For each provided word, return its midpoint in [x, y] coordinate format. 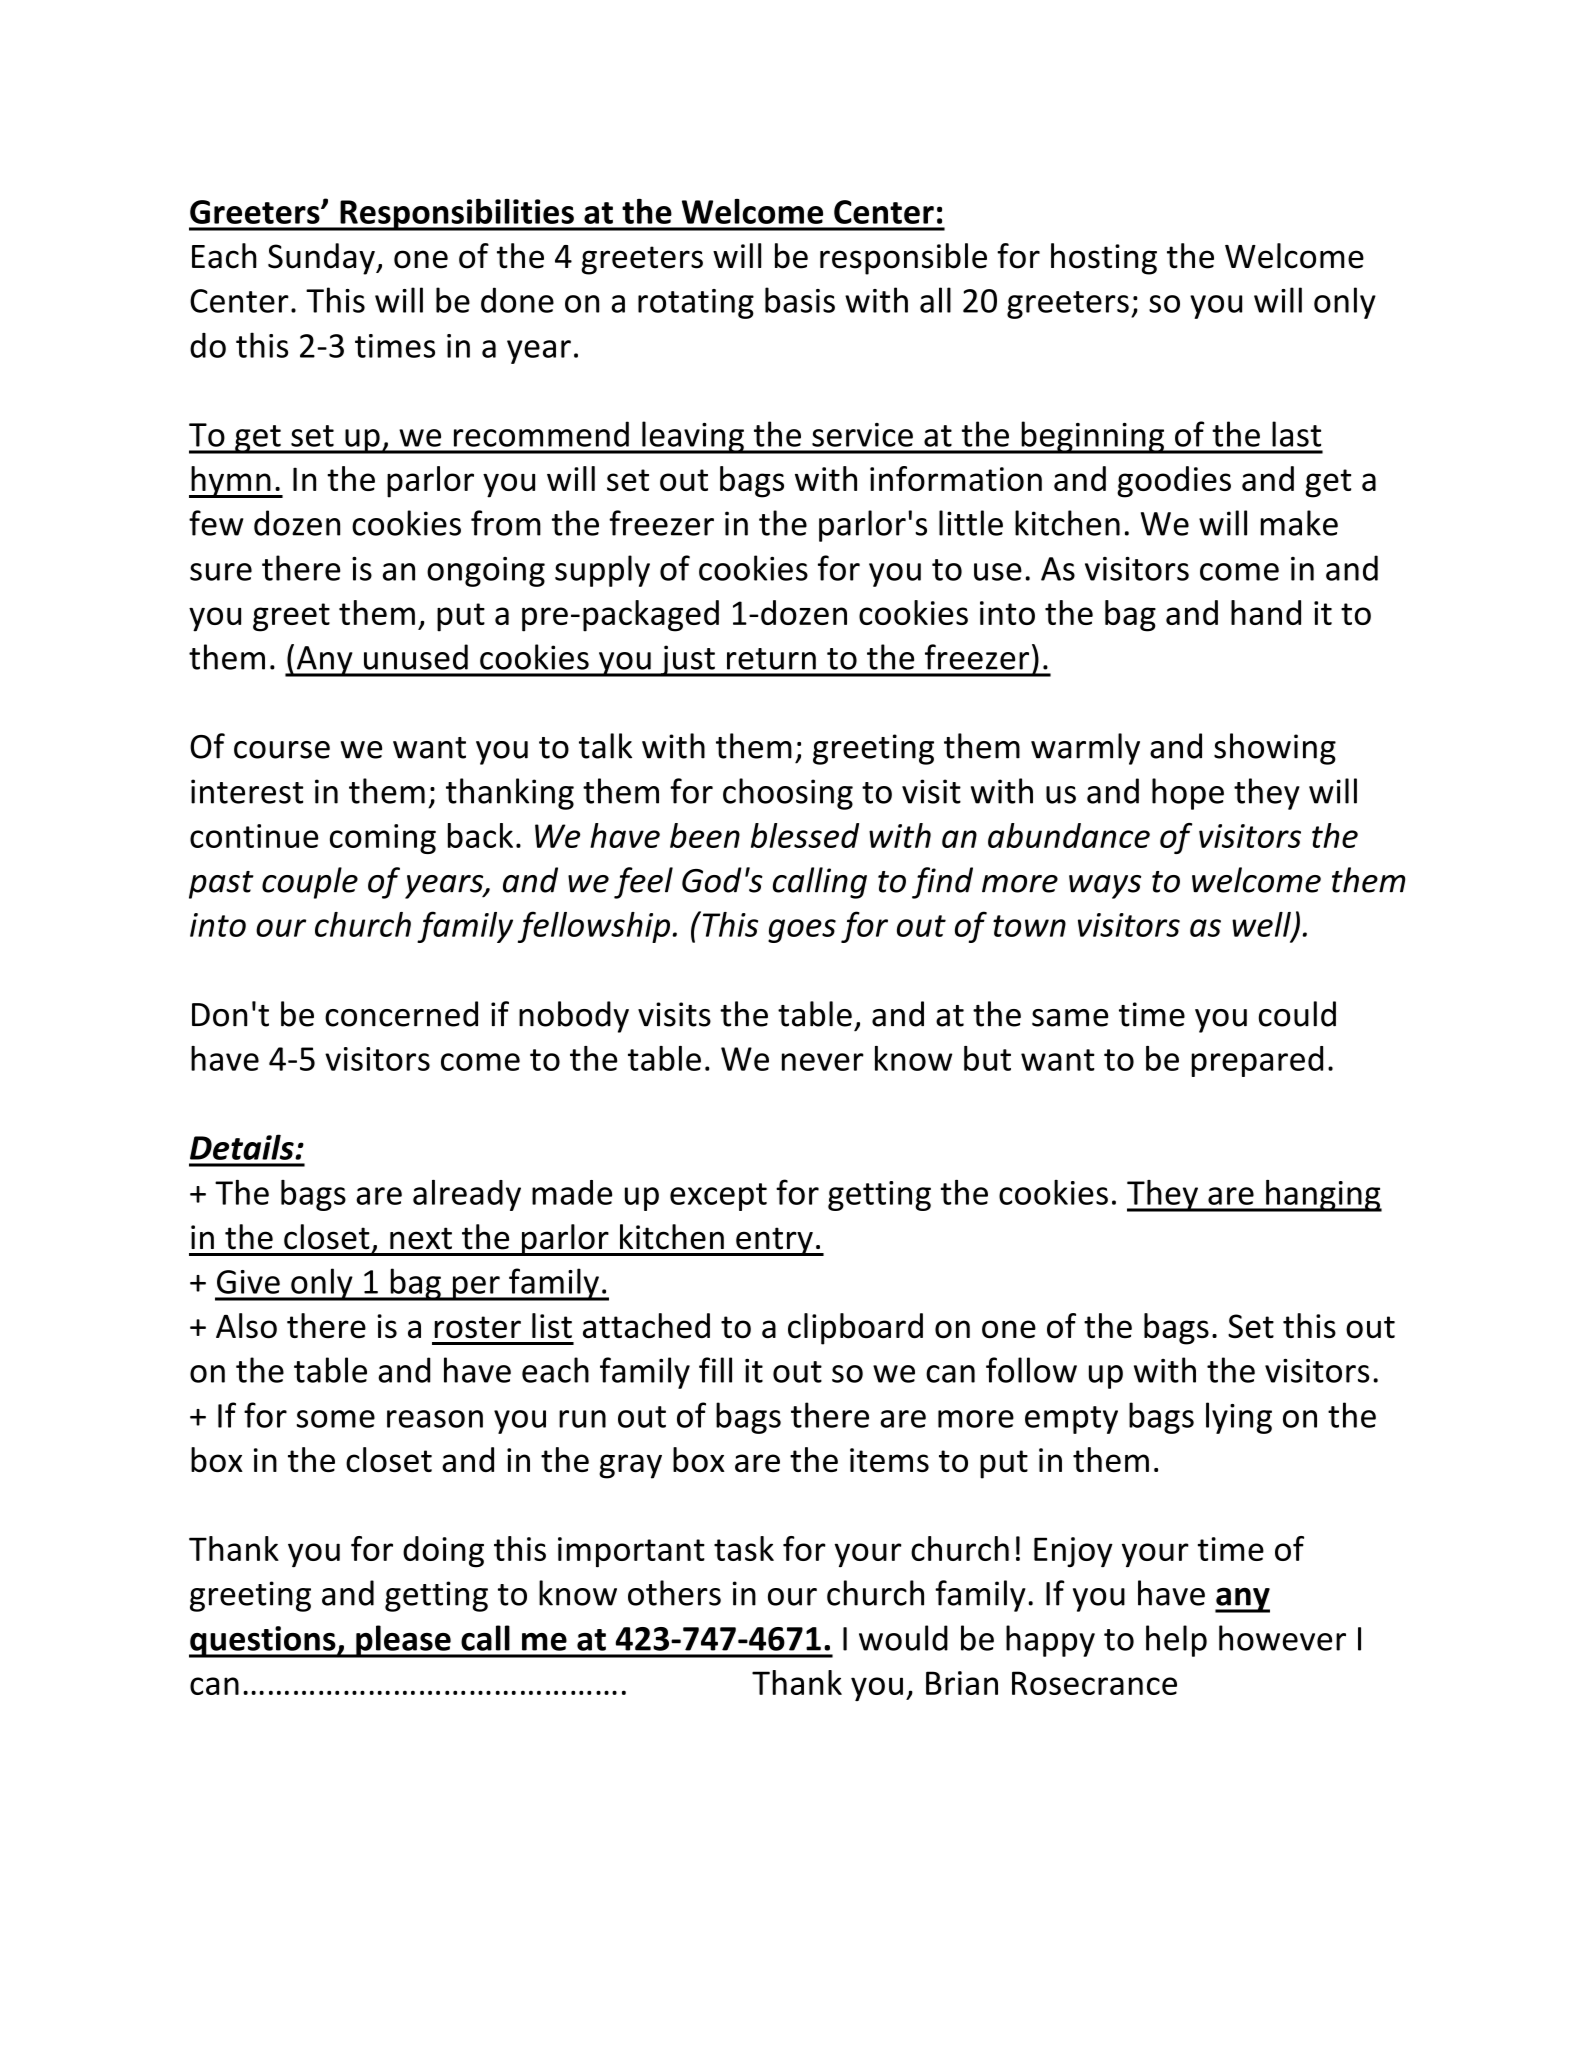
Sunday [322, 259]
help [1176, 1641]
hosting [1104, 259]
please [403, 1641]
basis [800, 300]
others [674, 1593]
